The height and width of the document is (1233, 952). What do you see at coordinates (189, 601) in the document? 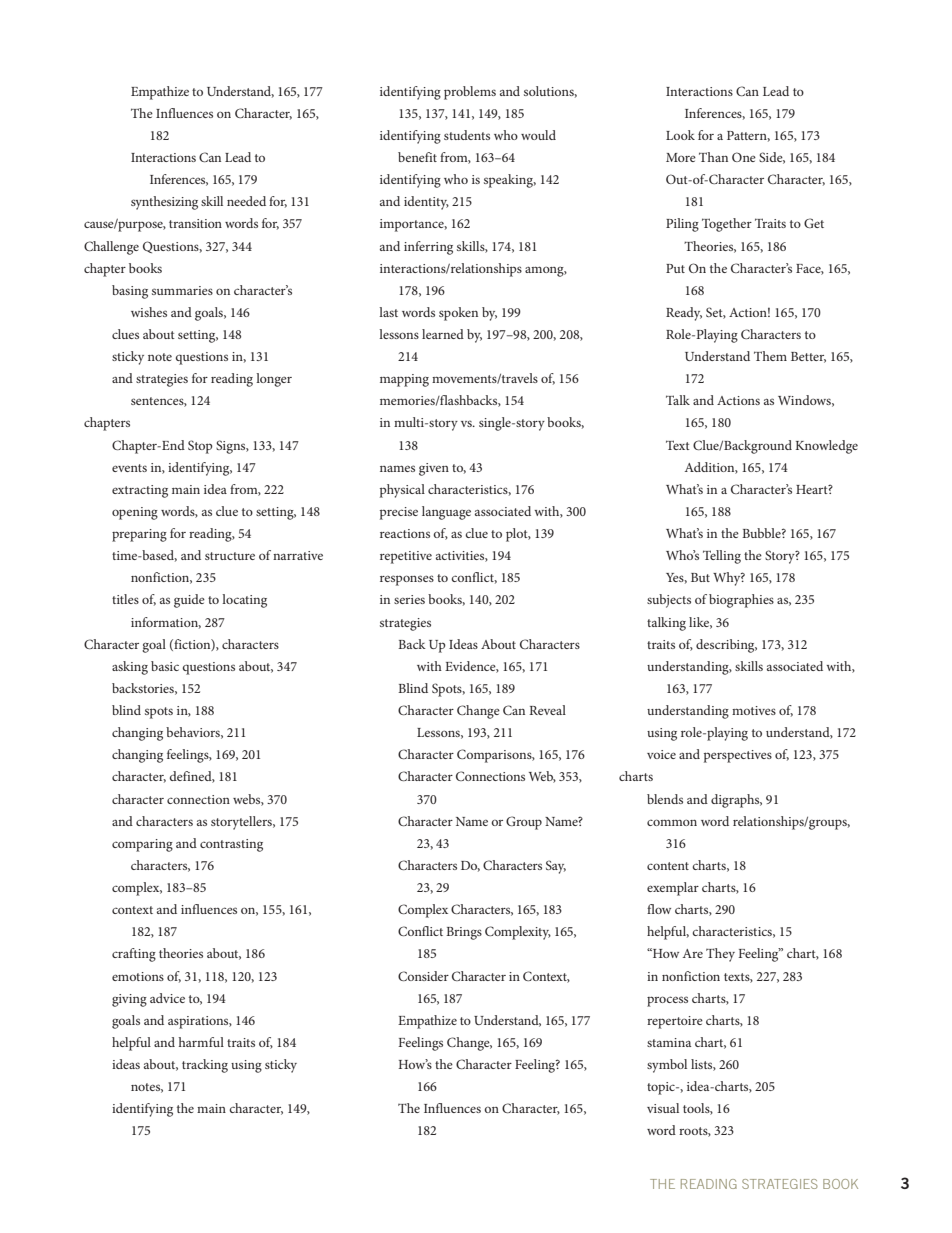
I see `guide` at bounding box center [189, 601].
